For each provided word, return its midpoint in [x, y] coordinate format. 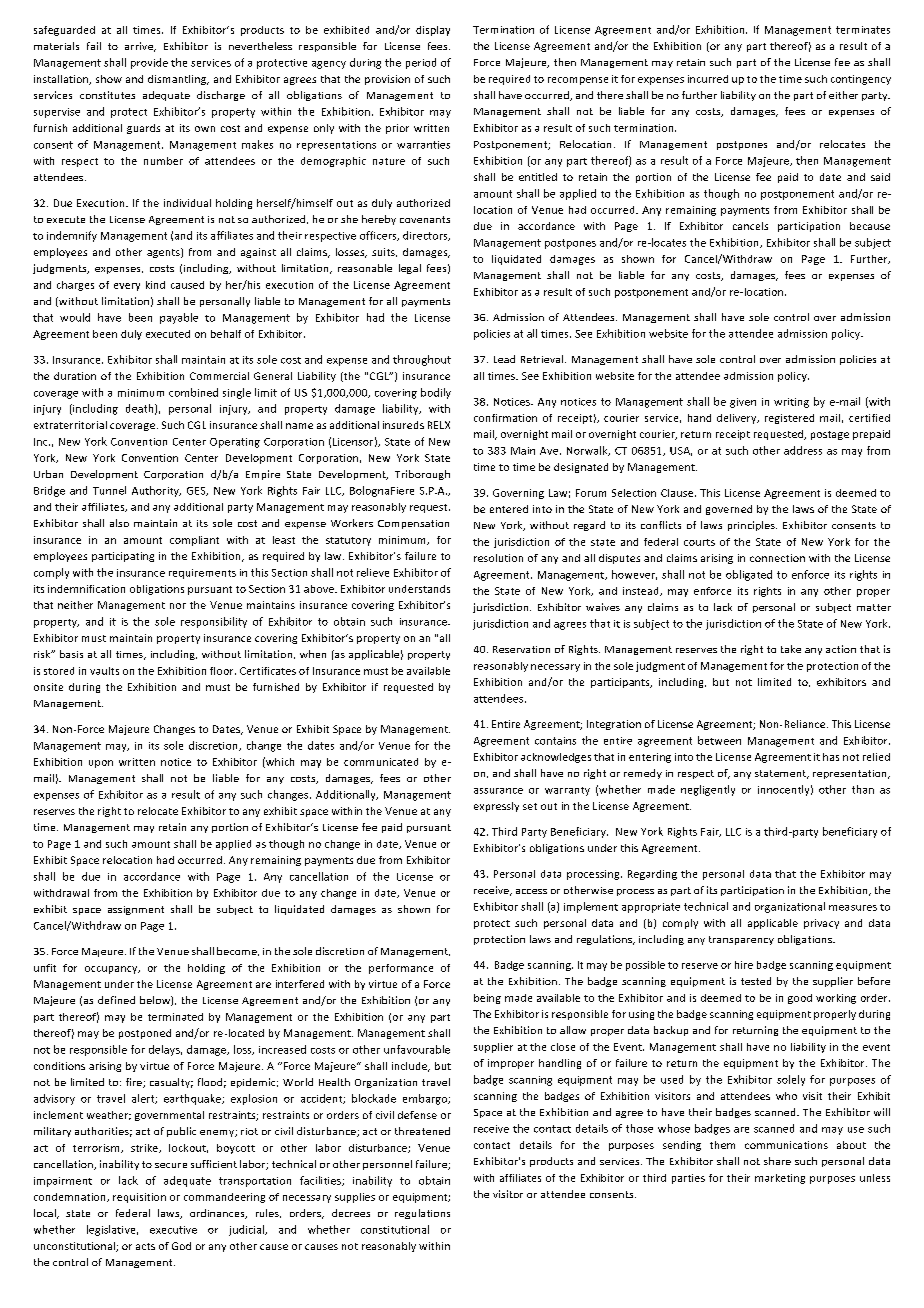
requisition [139, 1198]
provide [149, 63]
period [421, 63]
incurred [708, 79]
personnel [387, 1165]
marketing [780, 1179]
